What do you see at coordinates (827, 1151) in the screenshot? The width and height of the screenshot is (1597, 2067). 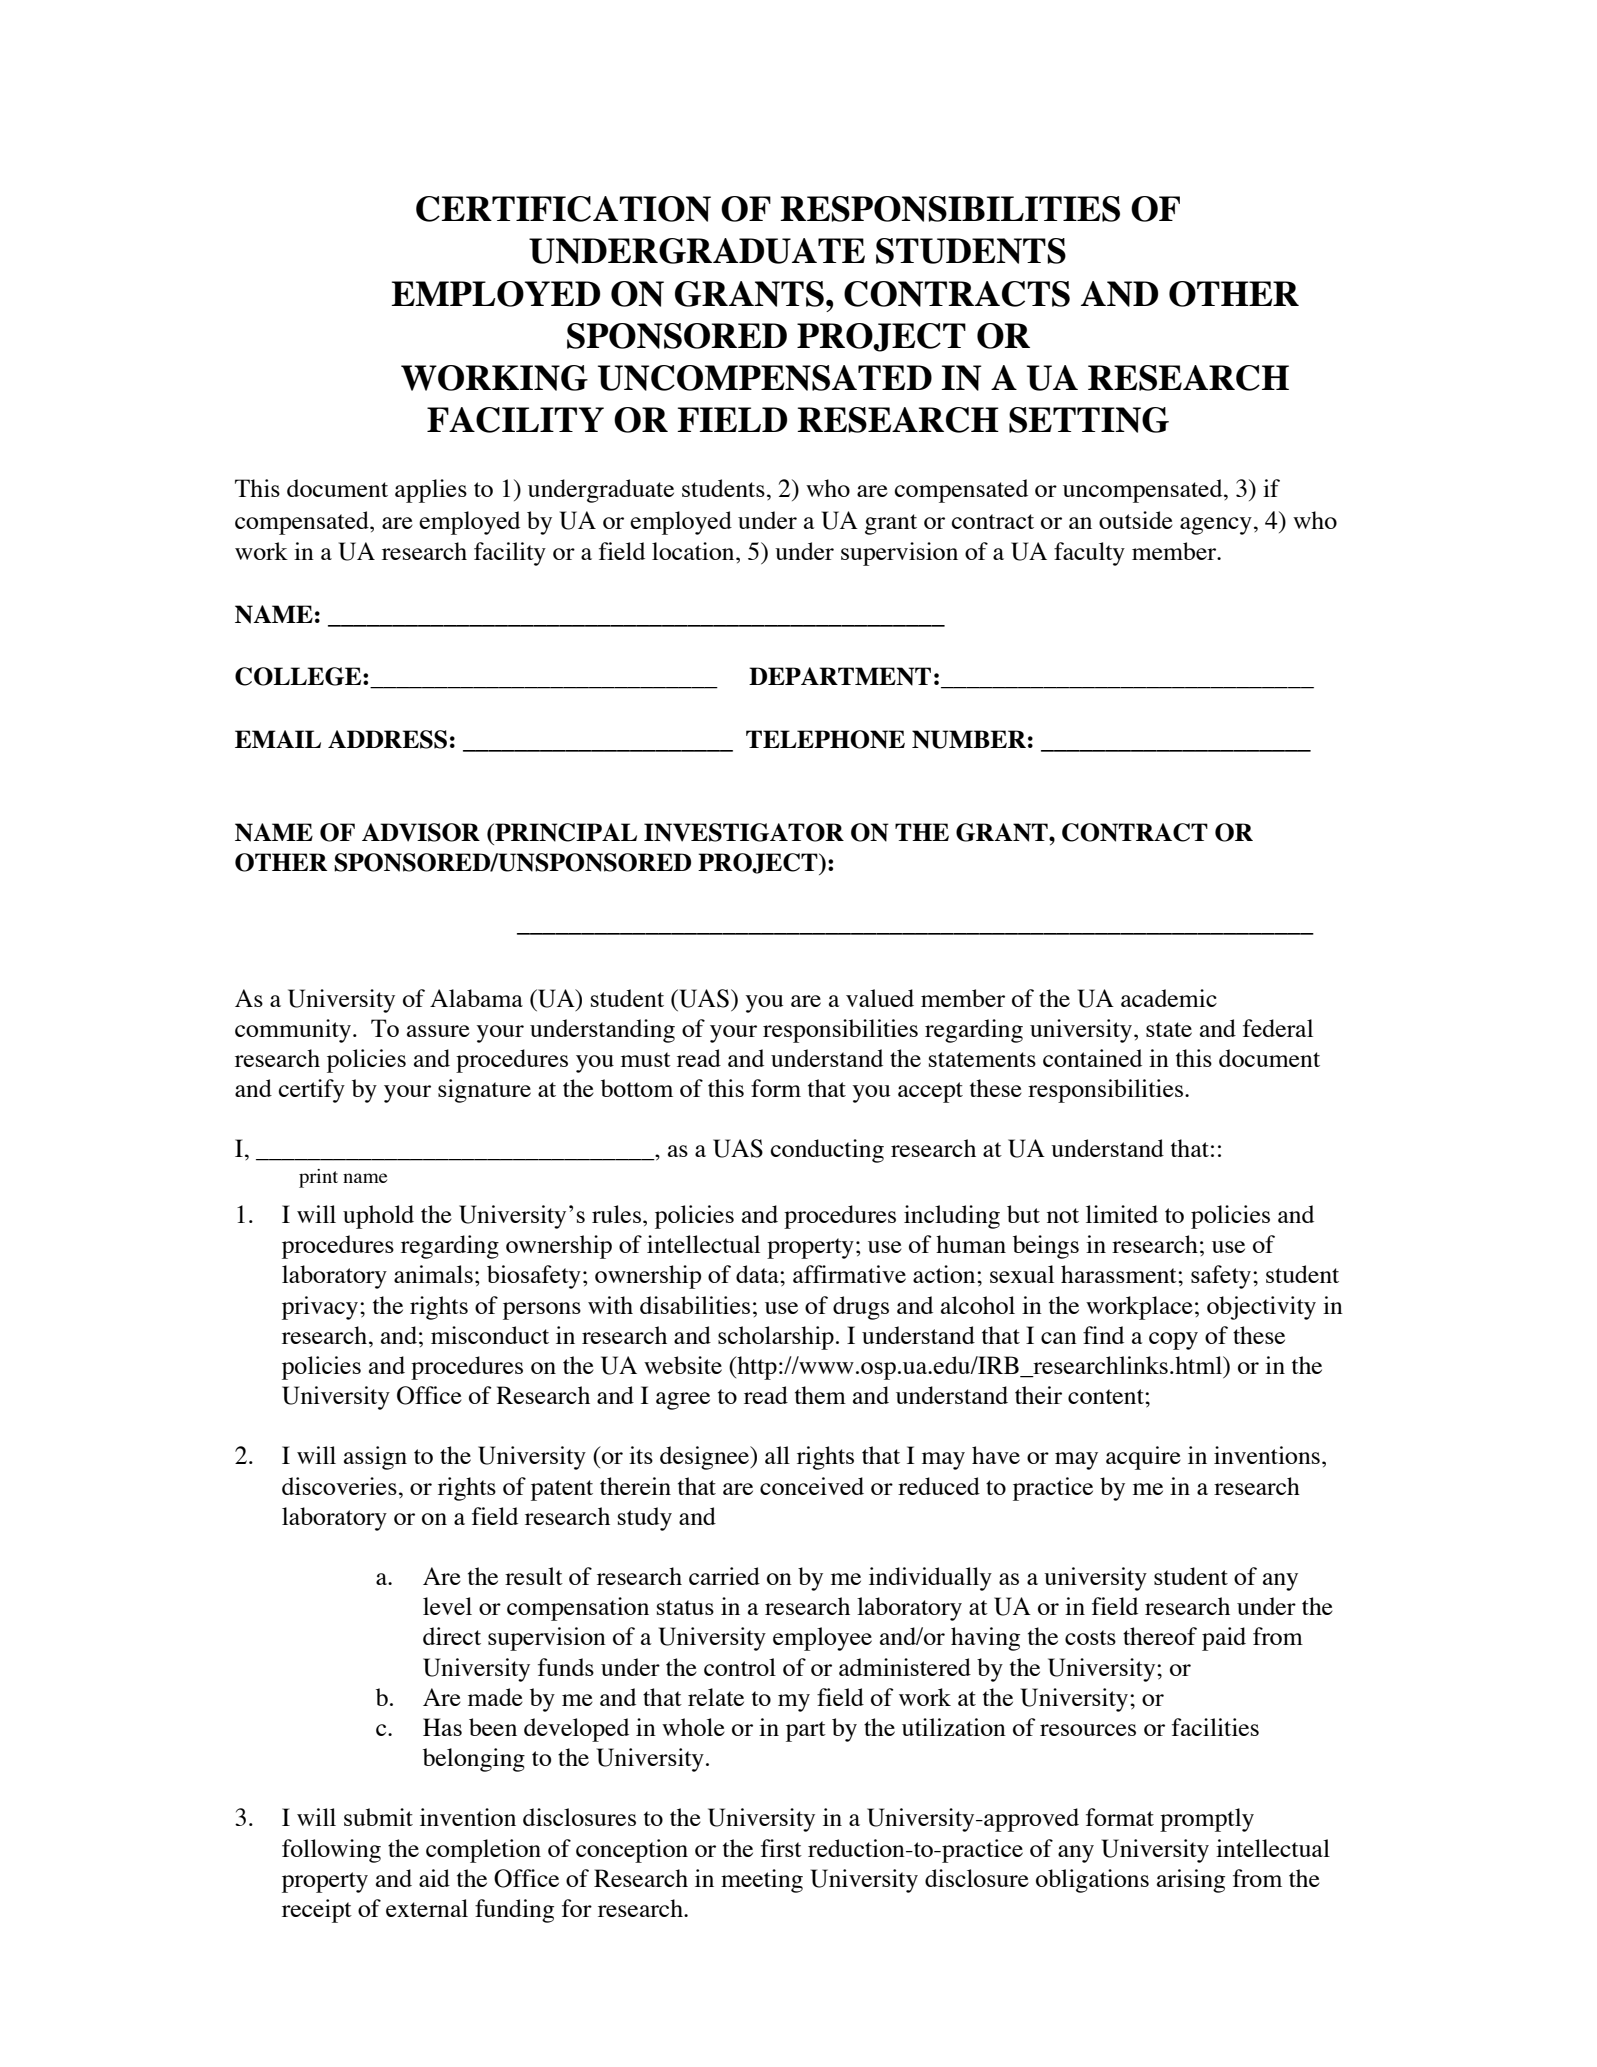 I see `conducting` at bounding box center [827, 1151].
